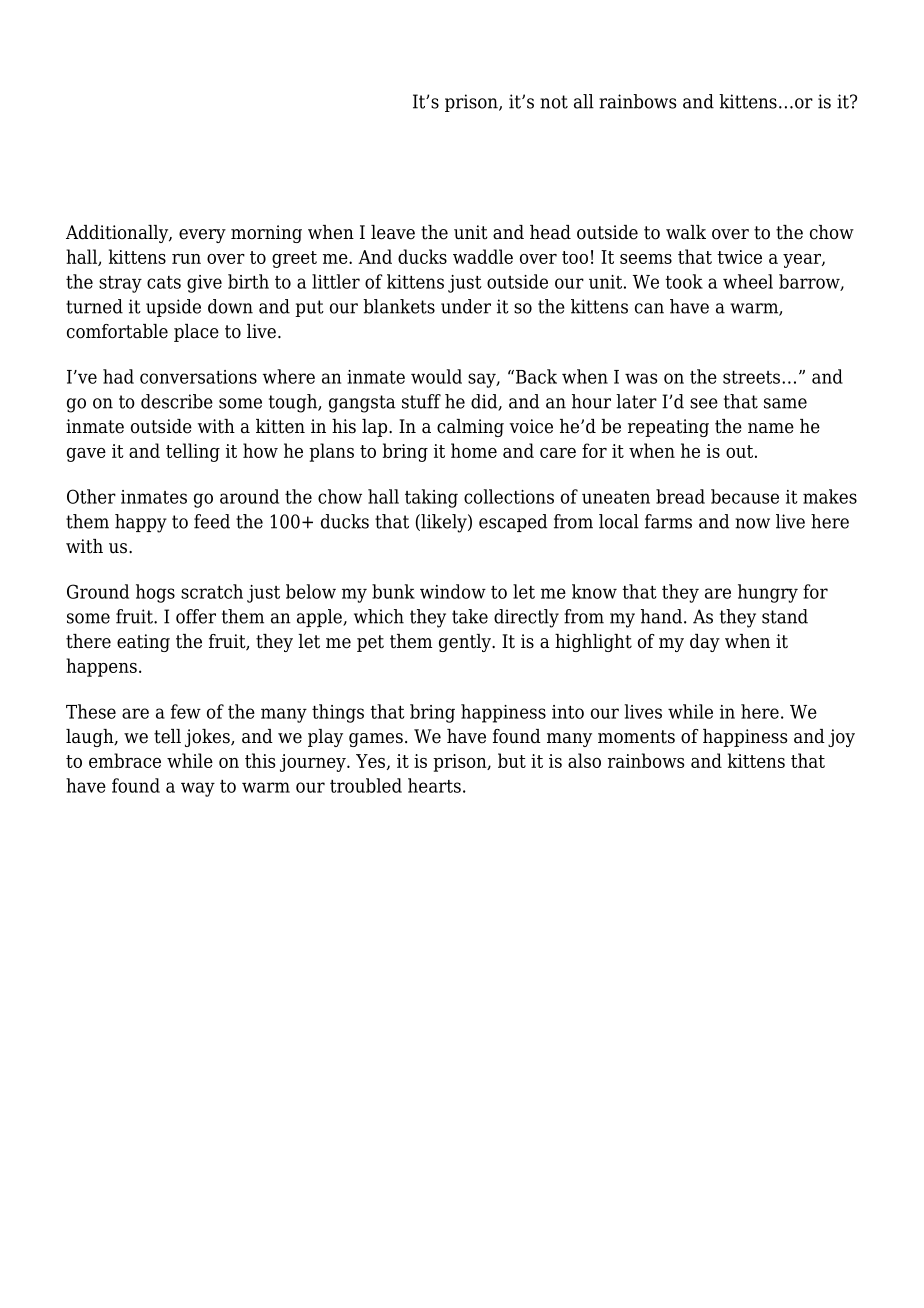 The image size is (924, 1308). I want to click on way, so click(198, 789).
